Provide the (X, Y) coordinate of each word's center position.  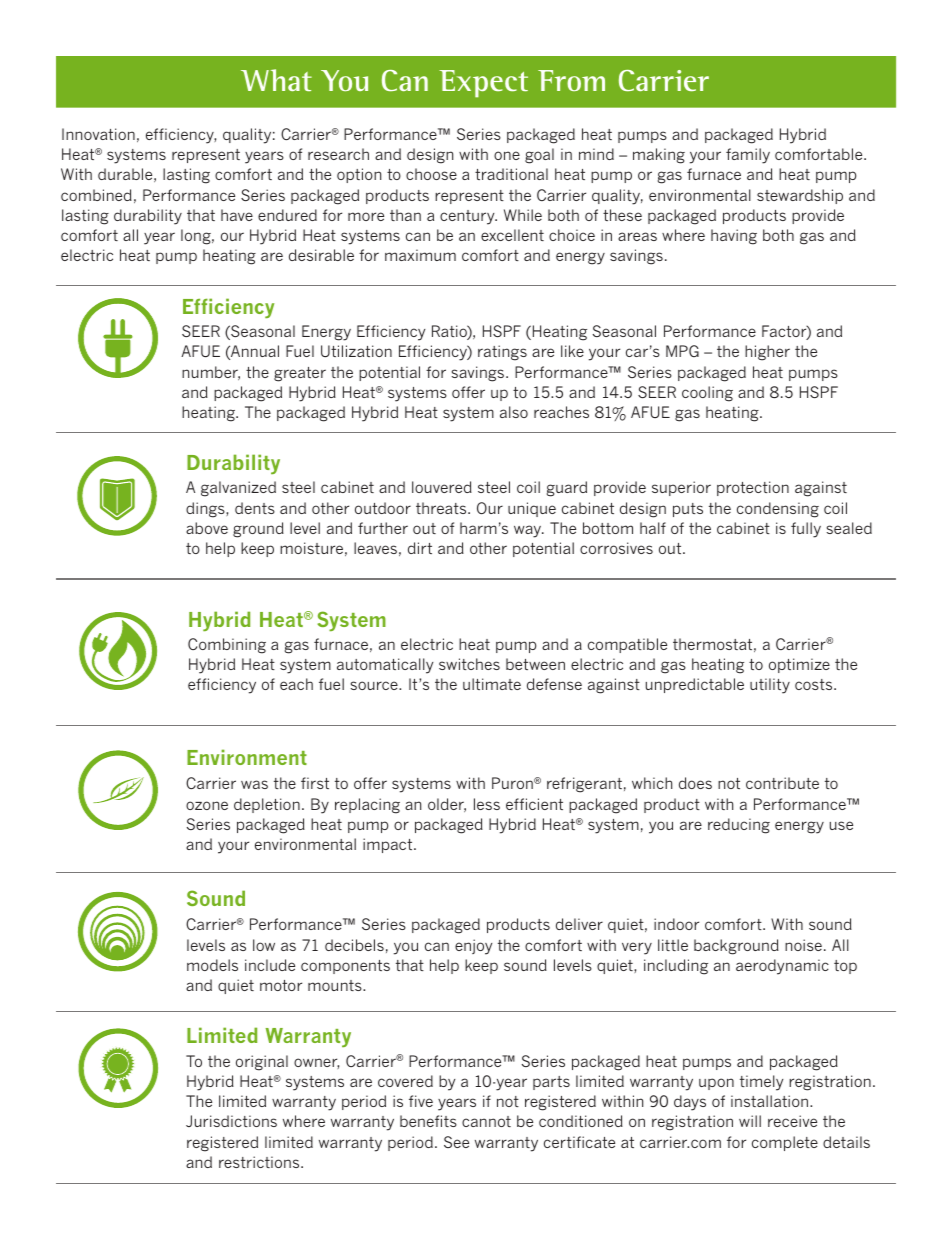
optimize (799, 665)
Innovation (98, 134)
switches (469, 664)
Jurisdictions (231, 1121)
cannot (486, 1121)
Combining (227, 646)
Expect (483, 84)
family (748, 156)
